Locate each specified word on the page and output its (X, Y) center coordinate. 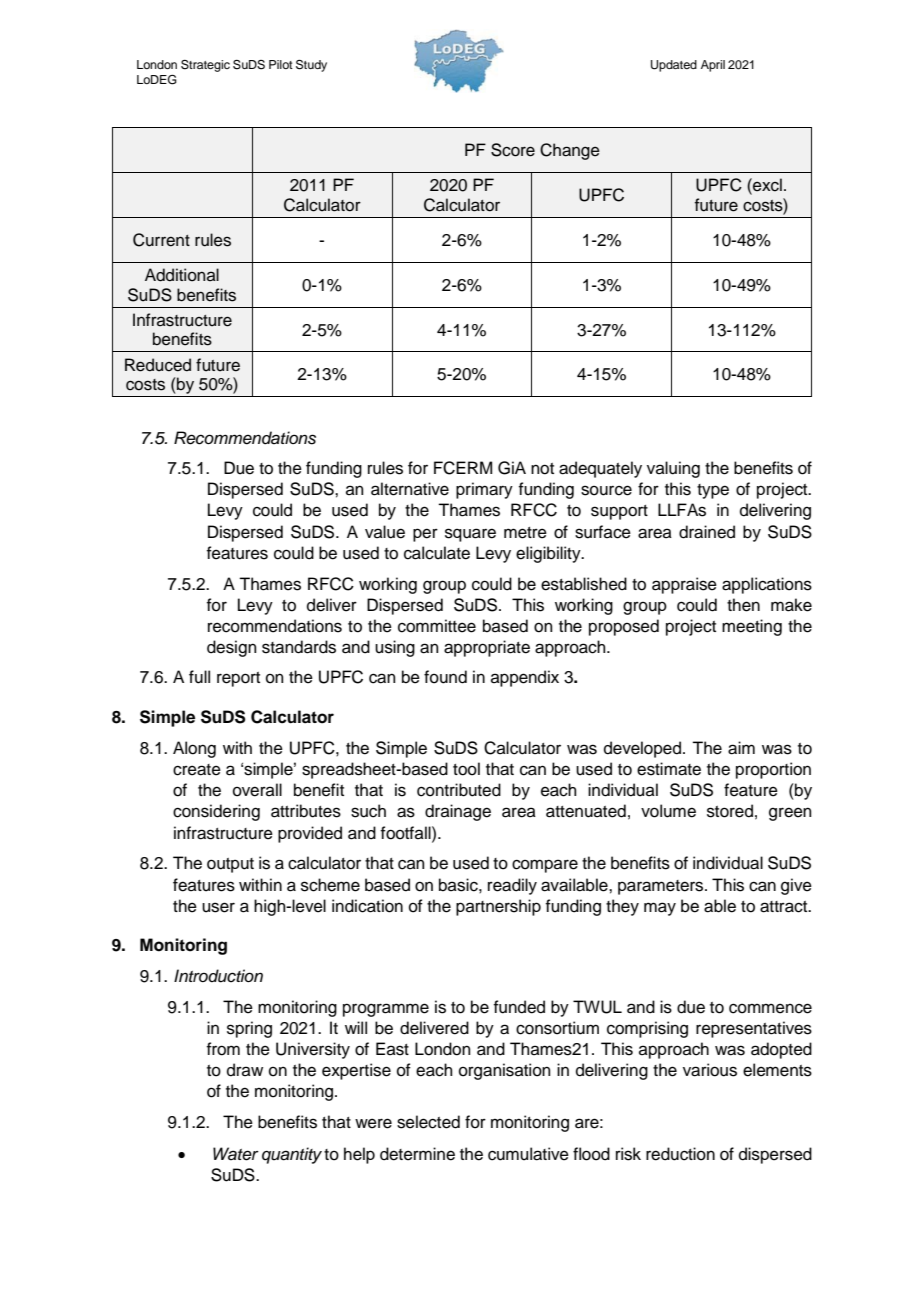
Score (513, 150)
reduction (680, 1154)
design (232, 648)
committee (437, 626)
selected (428, 1122)
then (743, 605)
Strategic (205, 66)
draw (245, 1070)
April (713, 66)
